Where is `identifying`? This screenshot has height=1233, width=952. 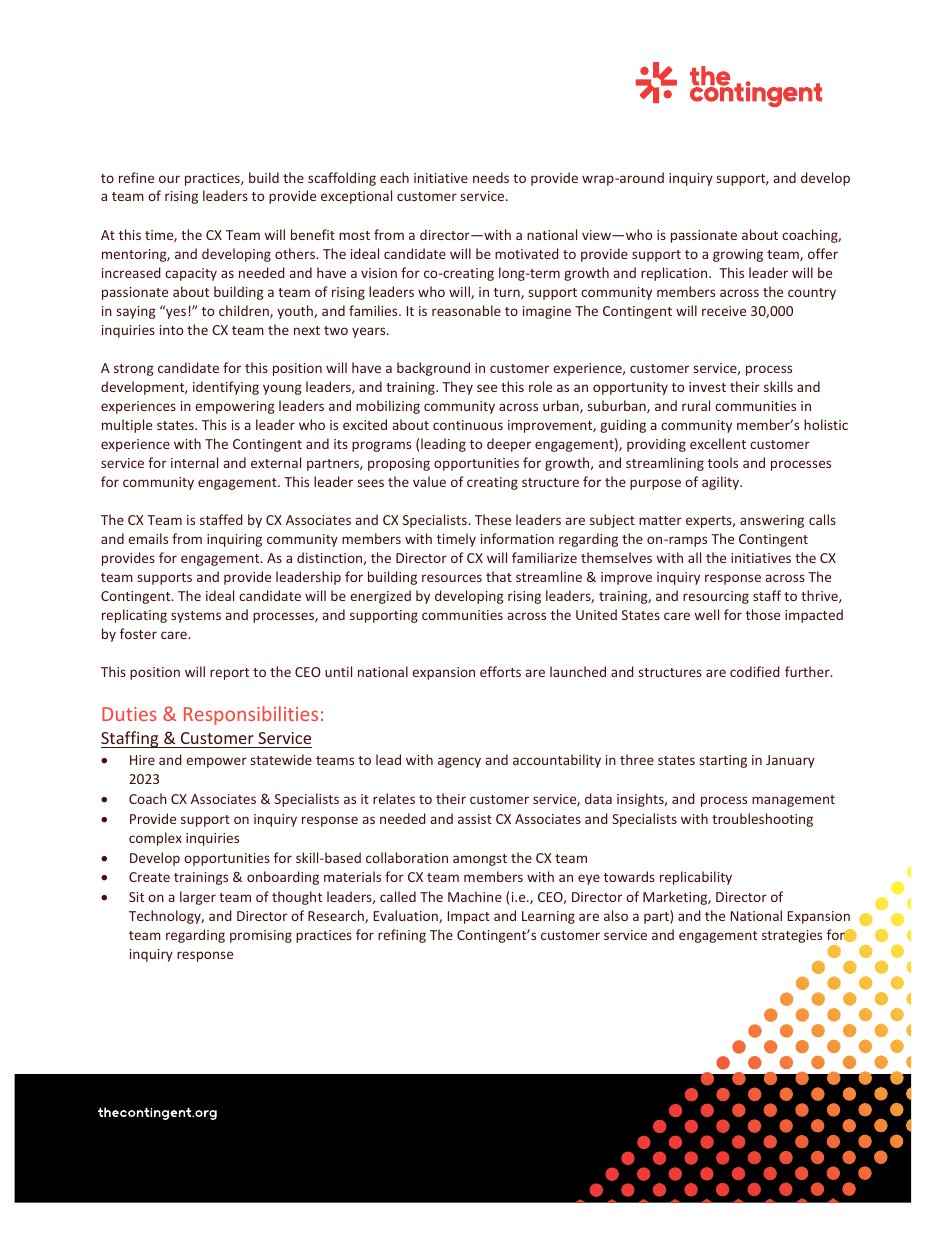 identifying is located at coordinates (226, 388).
